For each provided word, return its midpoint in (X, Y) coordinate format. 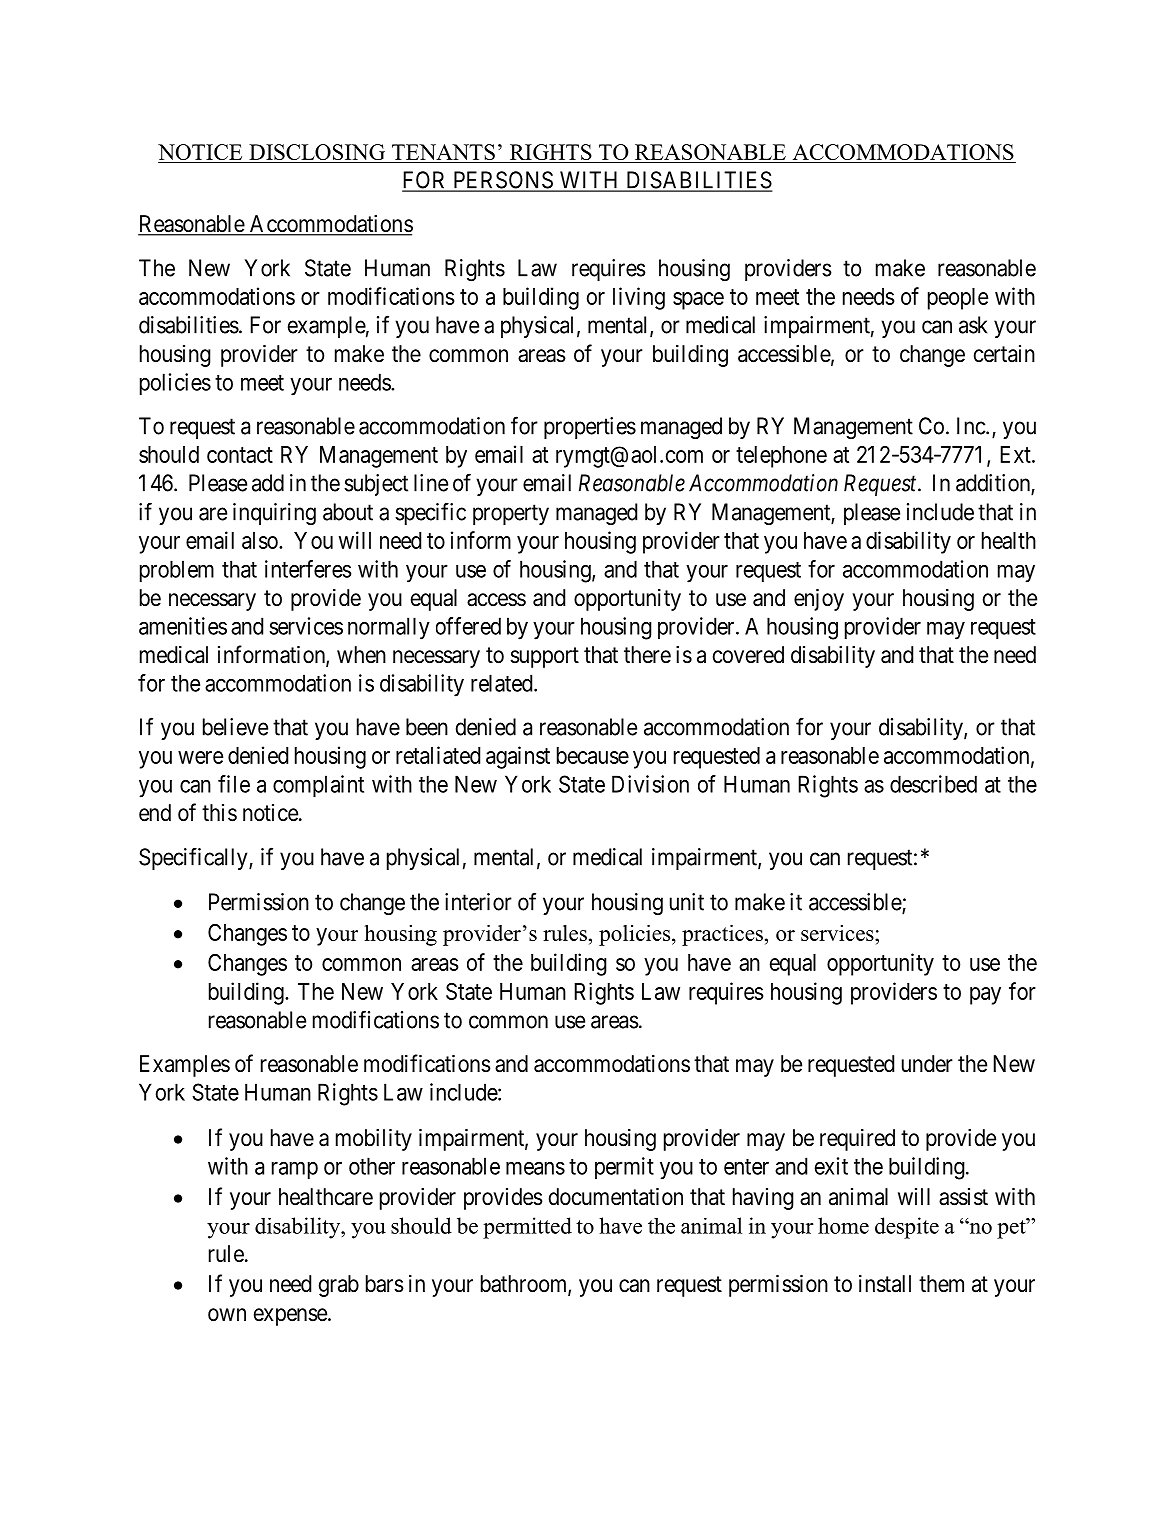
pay (985, 996)
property (511, 515)
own (227, 1315)
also (261, 540)
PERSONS (503, 181)
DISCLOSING (317, 153)
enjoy (819, 600)
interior (478, 902)
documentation (616, 1197)
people (958, 299)
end (155, 813)
